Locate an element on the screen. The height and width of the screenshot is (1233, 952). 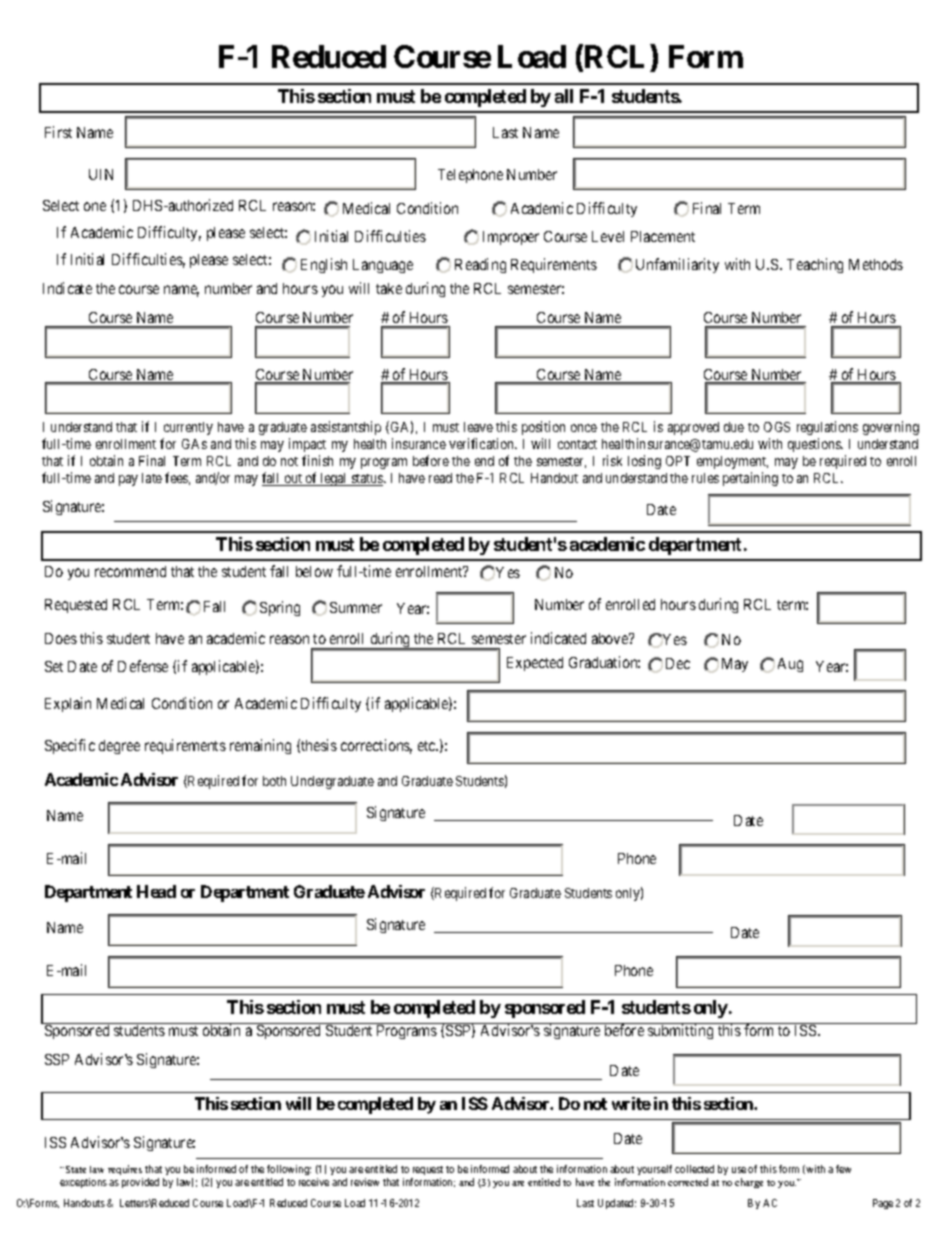
Aug is located at coordinates (790, 665).
